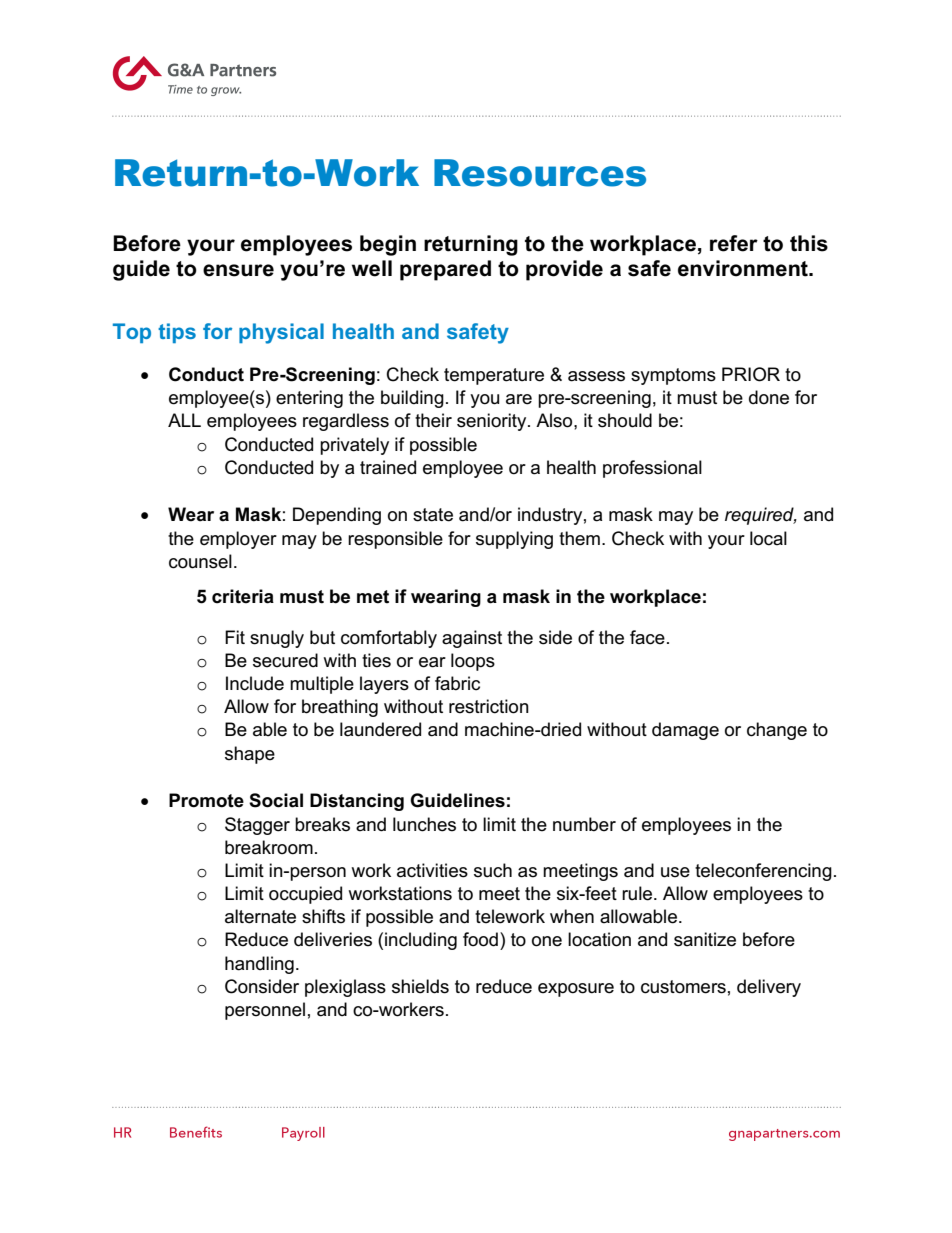 This page has height=1233, width=952. What do you see at coordinates (540, 173) in the page?
I see `Resources` at bounding box center [540, 173].
